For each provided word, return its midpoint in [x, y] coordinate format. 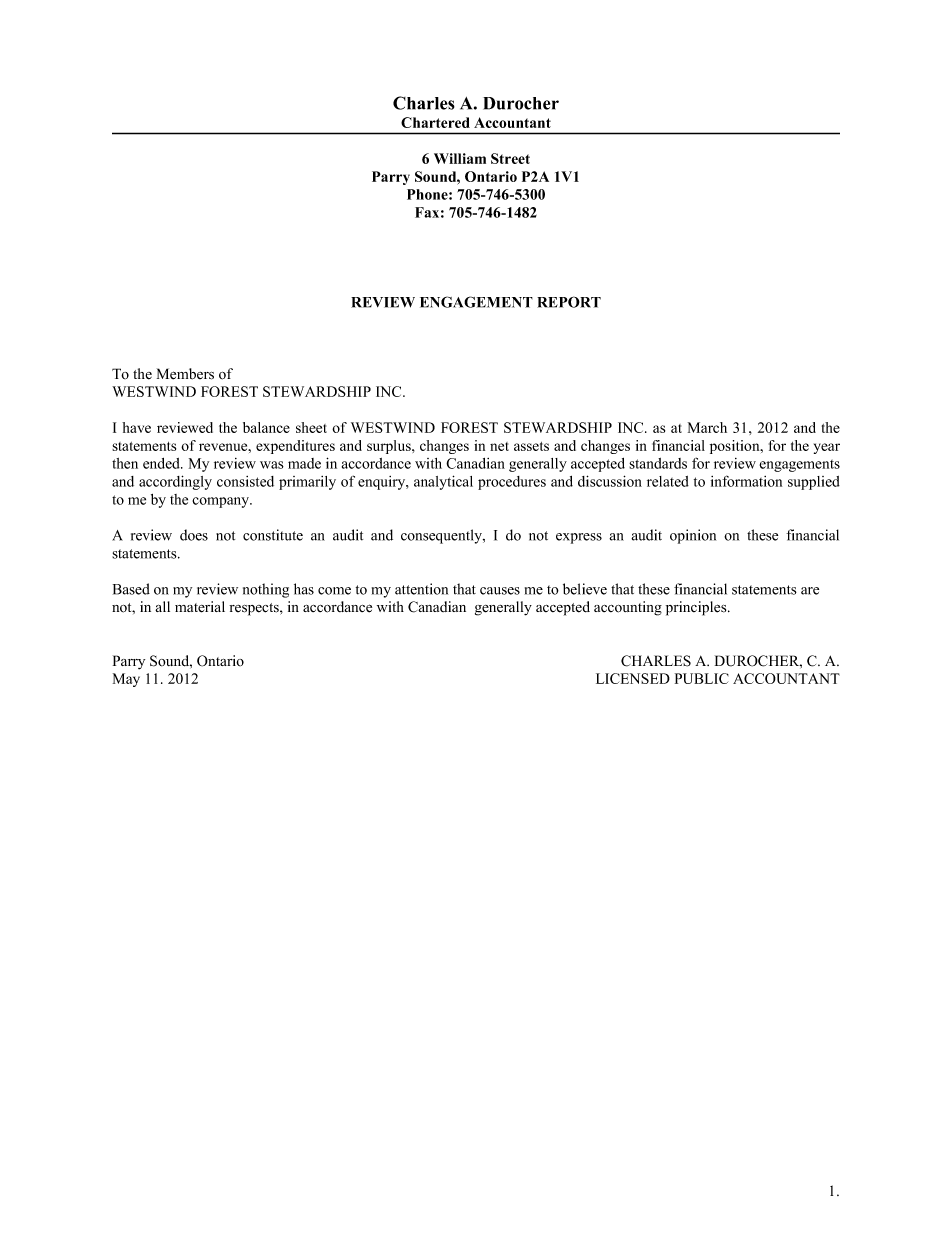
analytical [443, 482]
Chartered [435, 122]
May [126, 680]
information [746, 481]
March [707, 427]
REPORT [569, 302]
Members [185, 374]
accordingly [175, 482]
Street [510, 158]
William [460, 158]
